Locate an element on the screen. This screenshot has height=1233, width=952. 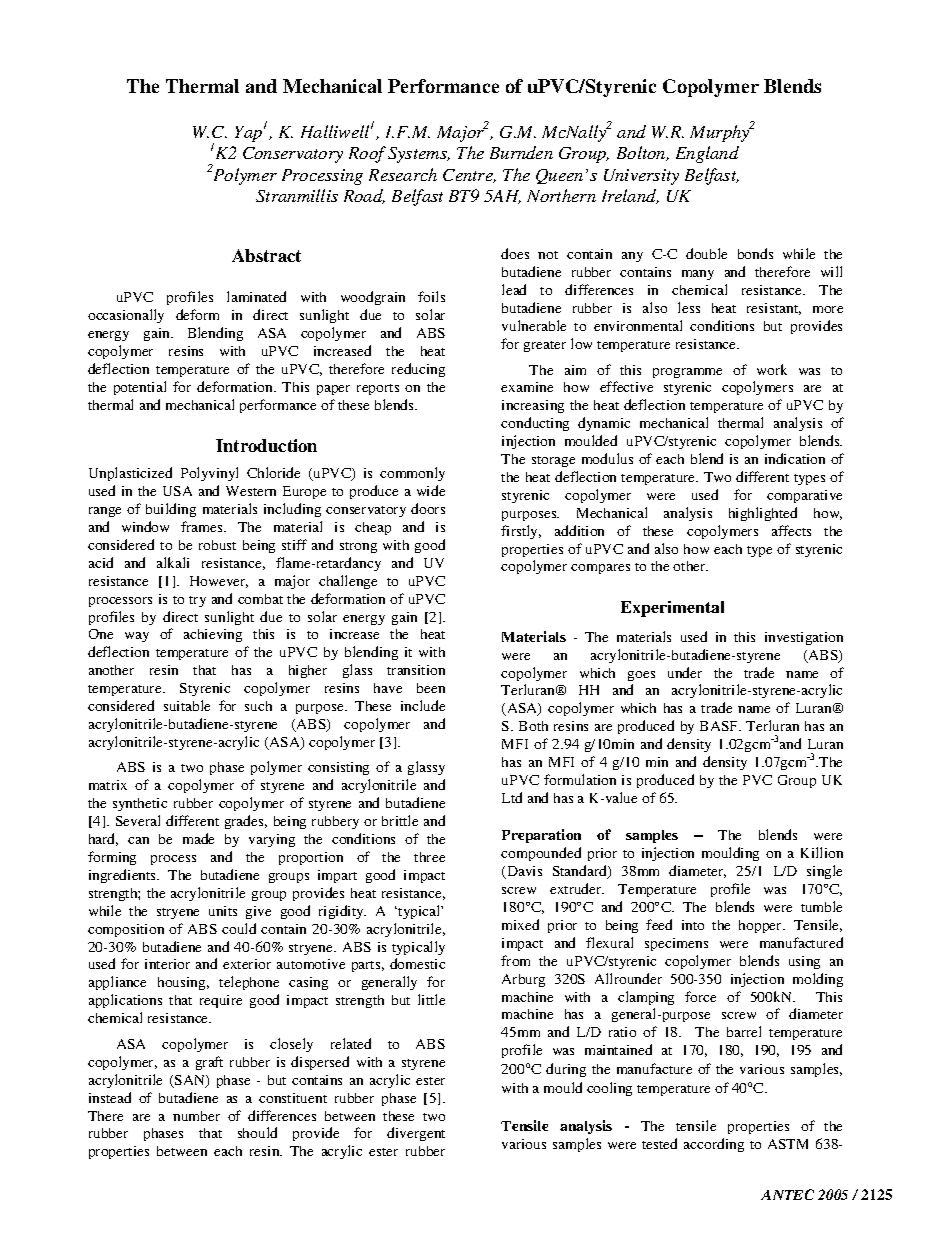
Abstract is located at coordinates (266, 255).
